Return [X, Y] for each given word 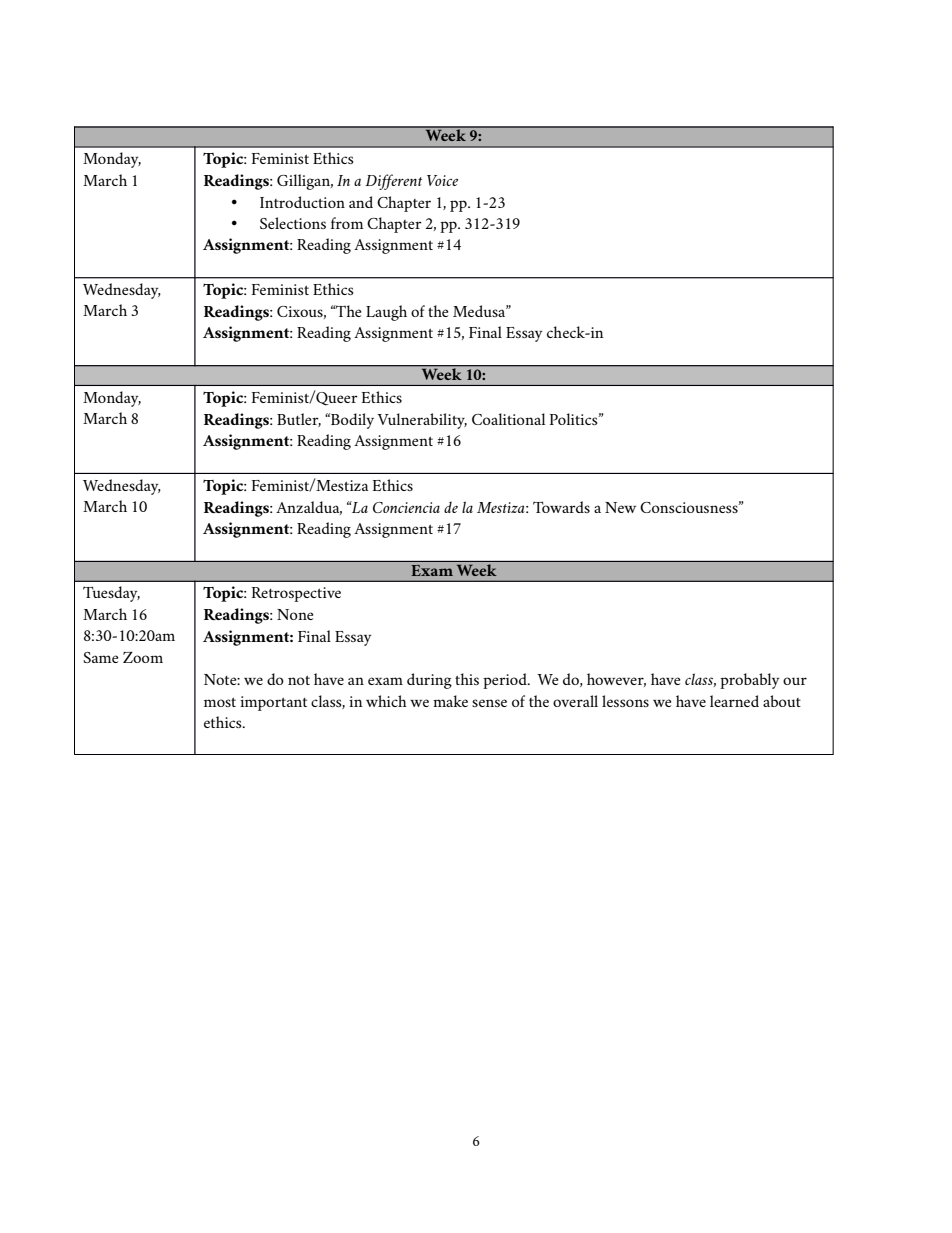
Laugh [386, 313]
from [347, 223]
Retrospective [296, 594]
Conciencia [406, 507]
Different [393, 182]
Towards [561, 507]
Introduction [302, 202]
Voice [442, 180]
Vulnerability [422, 421]
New [620, 507]
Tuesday [111, 594]
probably [750, 681]
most [220, 702]
